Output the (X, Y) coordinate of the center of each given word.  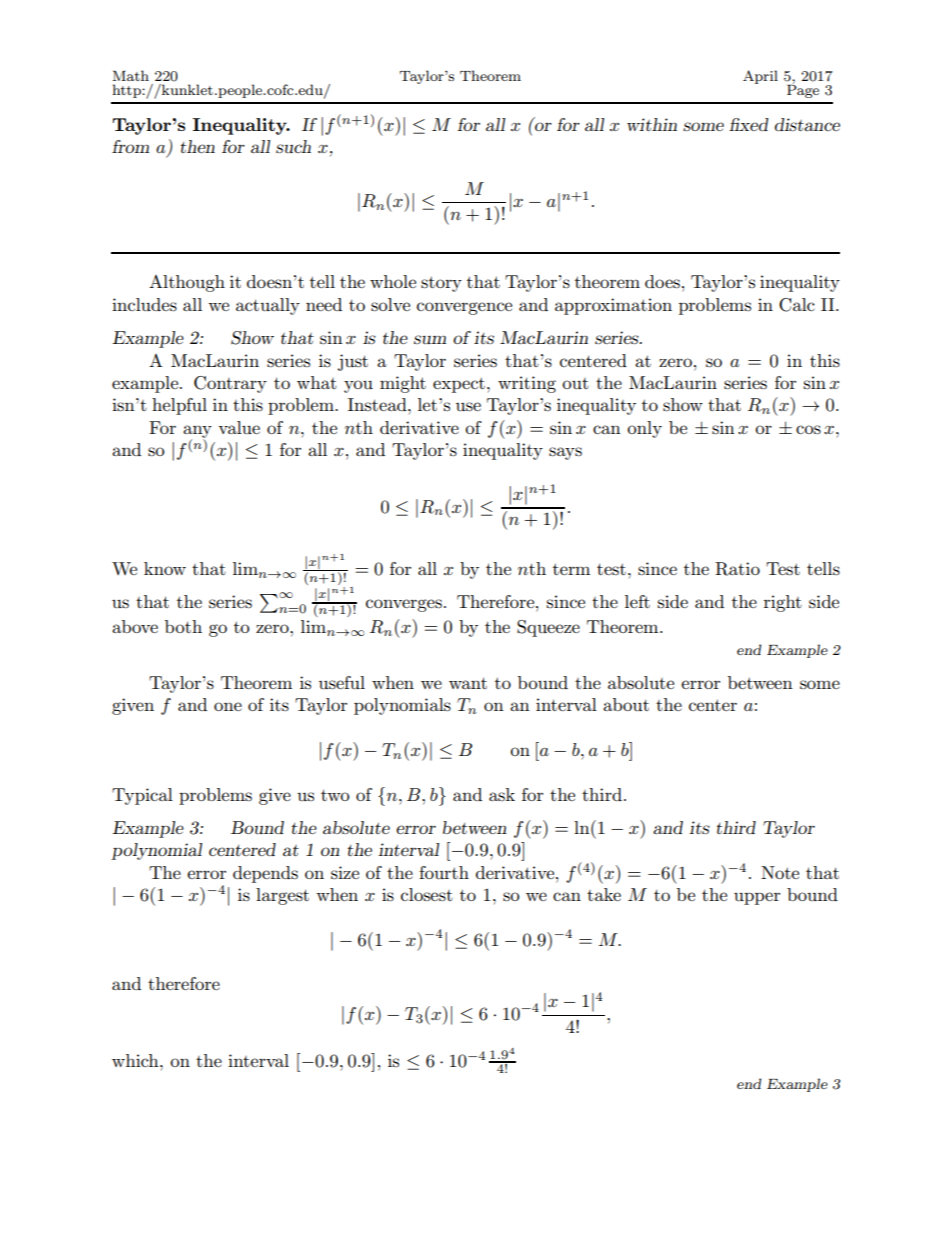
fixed (748, 124)
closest (427, 895)
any (197, 432)
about (626, 704)
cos (808, 430)
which (136, 1060)
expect (459, 385)
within (652, 124)
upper (757, 898)
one (228, 706)
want (468, 683)
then (197, 146)
